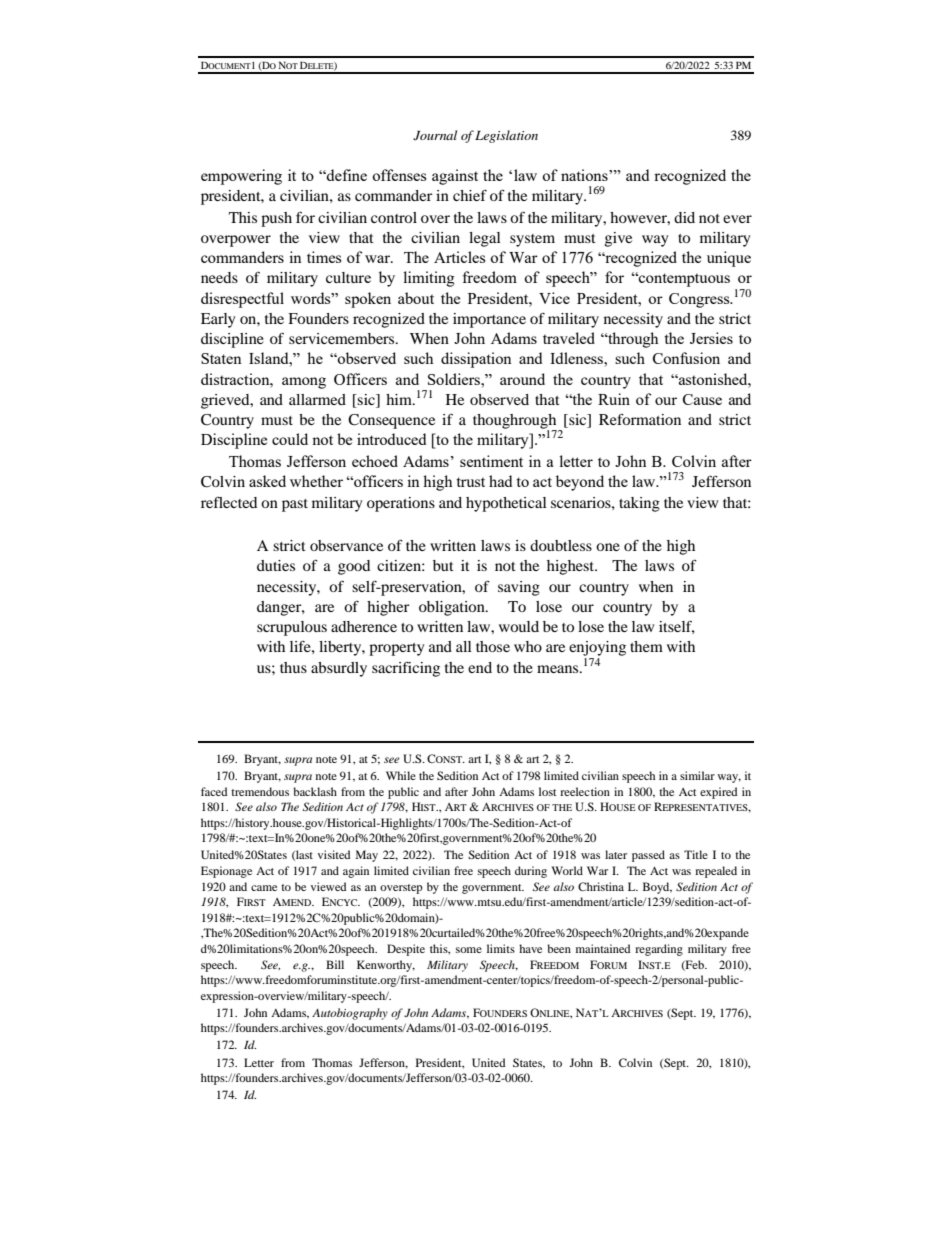 The width and height of the screenshot is (952, 1233). What do you see at coordinates (684, 217) in the screenshot?
I see `did` at bounding box center [684, 217].
